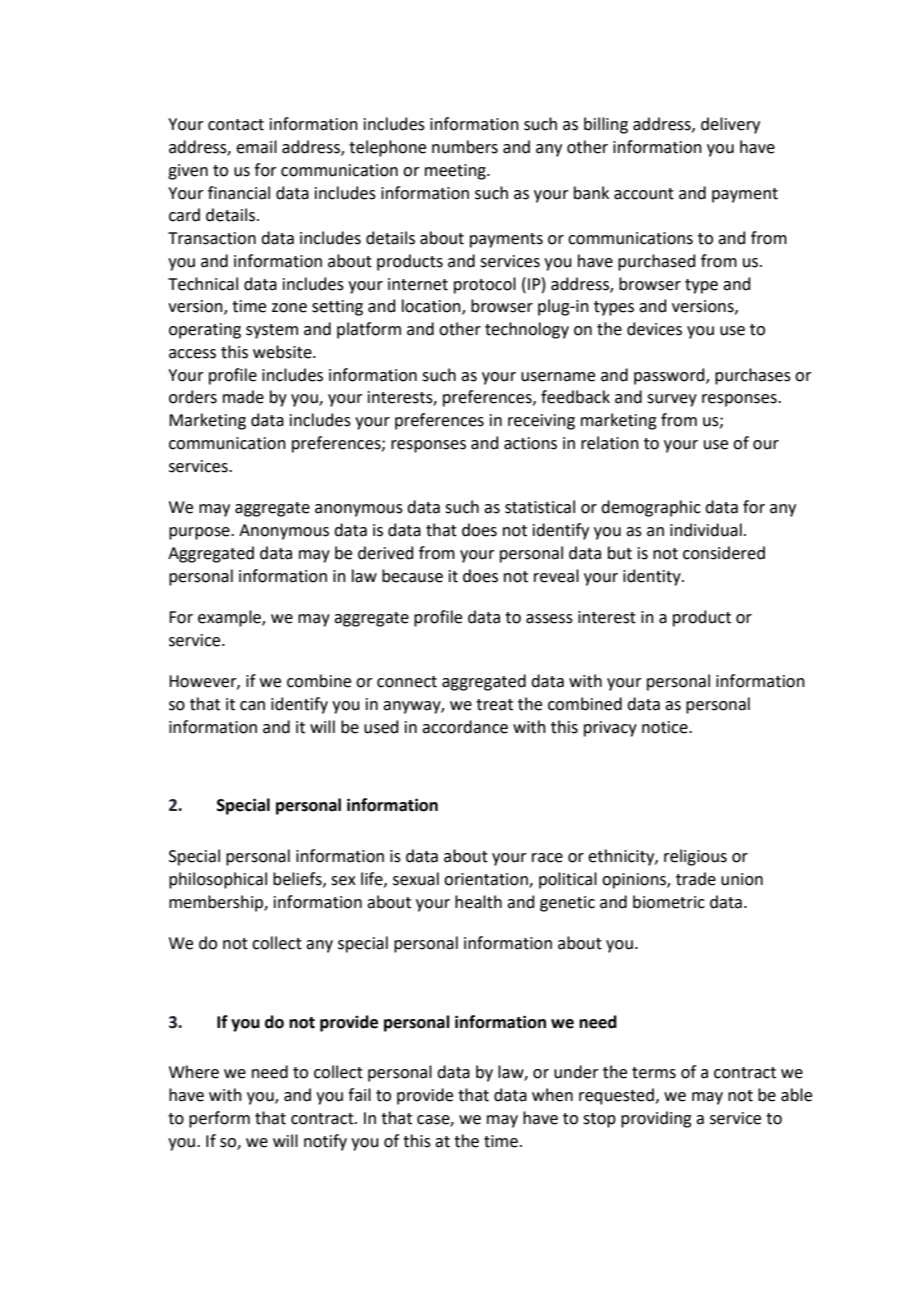 Image resolution: width=924 pixels, height=1308 pixels. What do you see at coordinates (541, 422) in the image?
I see `receiving` at bounding box center [541, 422].
